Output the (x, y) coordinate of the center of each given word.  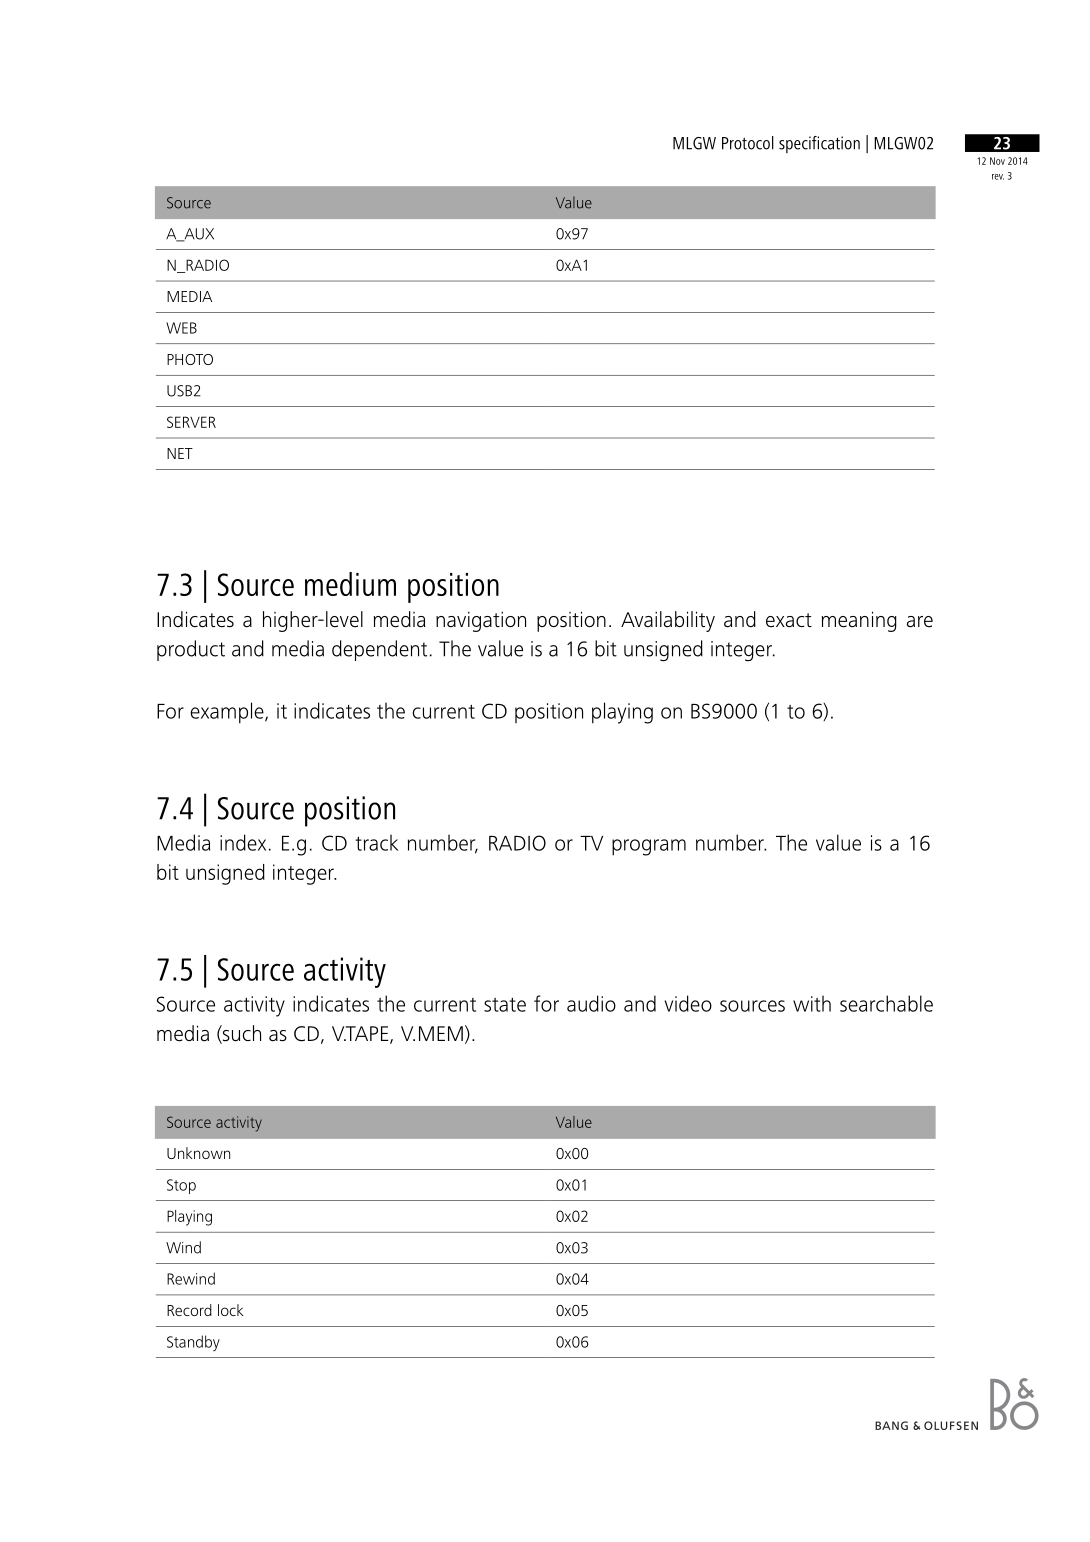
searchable (886, 1003)
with (812, 1003)
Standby (193, 1343)
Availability (668, 621)
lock (231, 1310)
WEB (181, 328)
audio (591, 1003)
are (920, 622)
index (243, 842)
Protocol (748, 143)
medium (350, 584)
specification (819, 144)
